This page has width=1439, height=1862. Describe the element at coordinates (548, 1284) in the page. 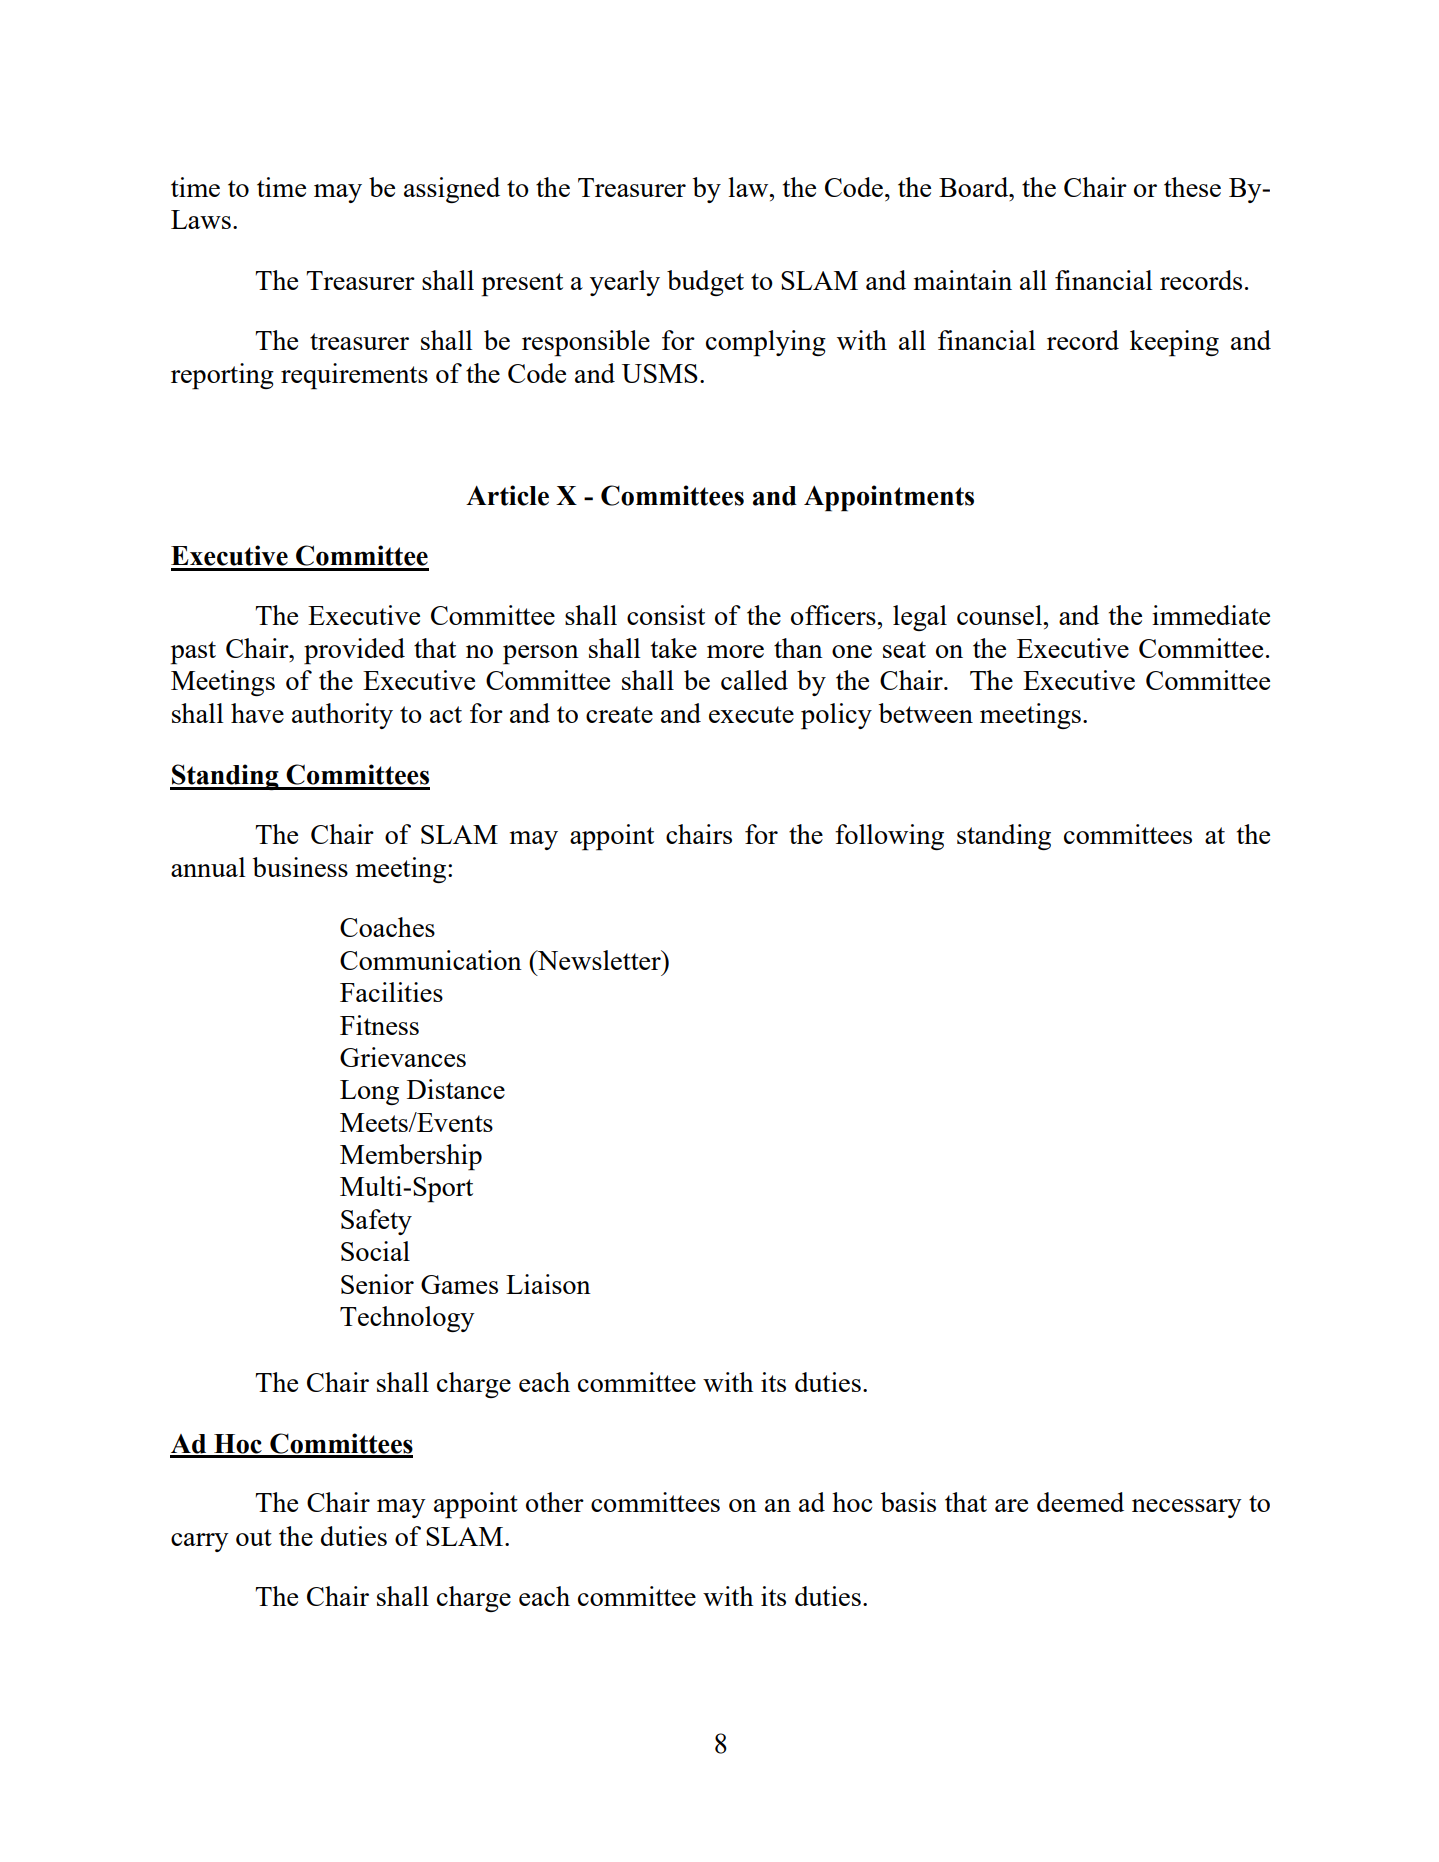

I see `Liaison` at that location.
